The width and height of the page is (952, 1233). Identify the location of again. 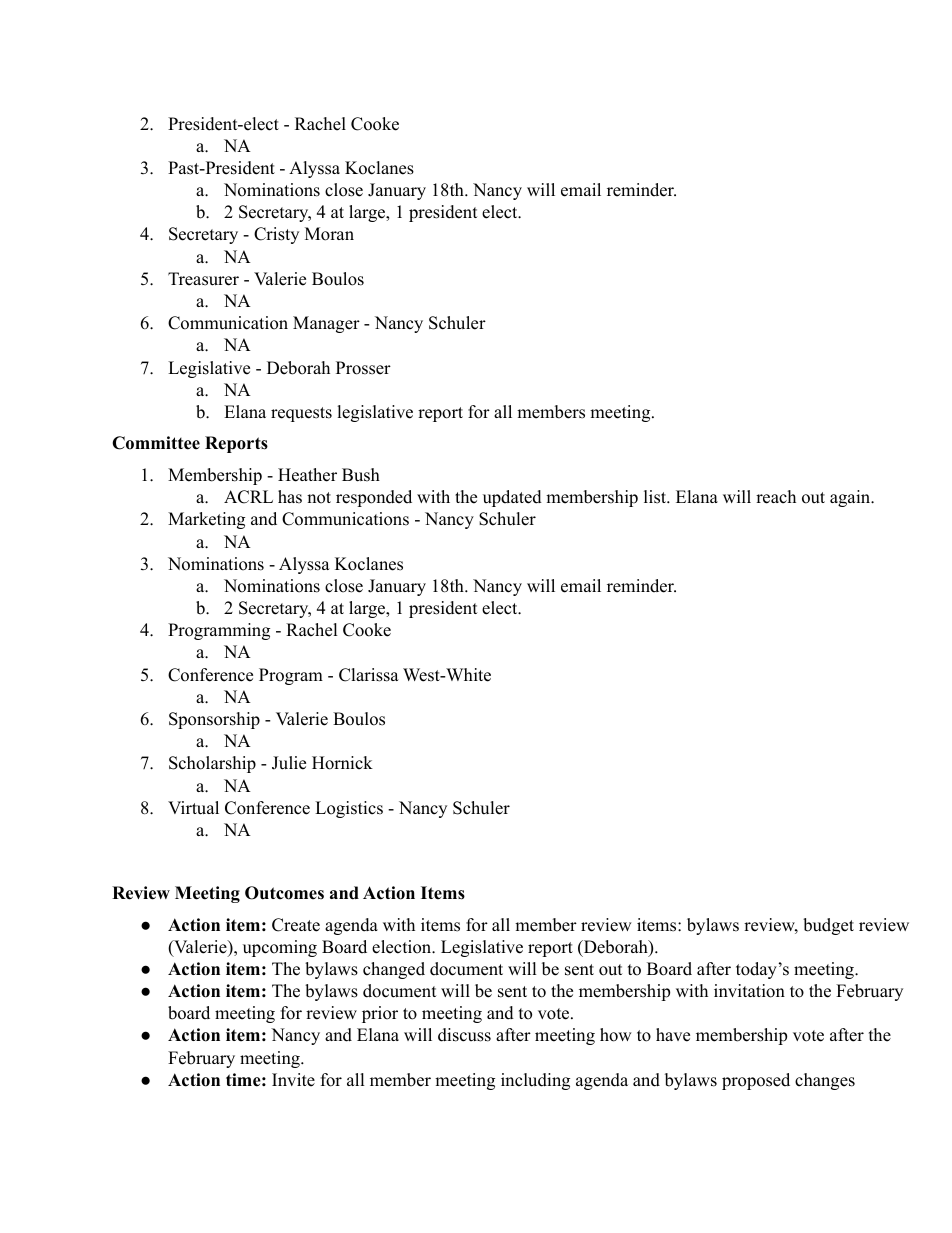
(851, 498).
